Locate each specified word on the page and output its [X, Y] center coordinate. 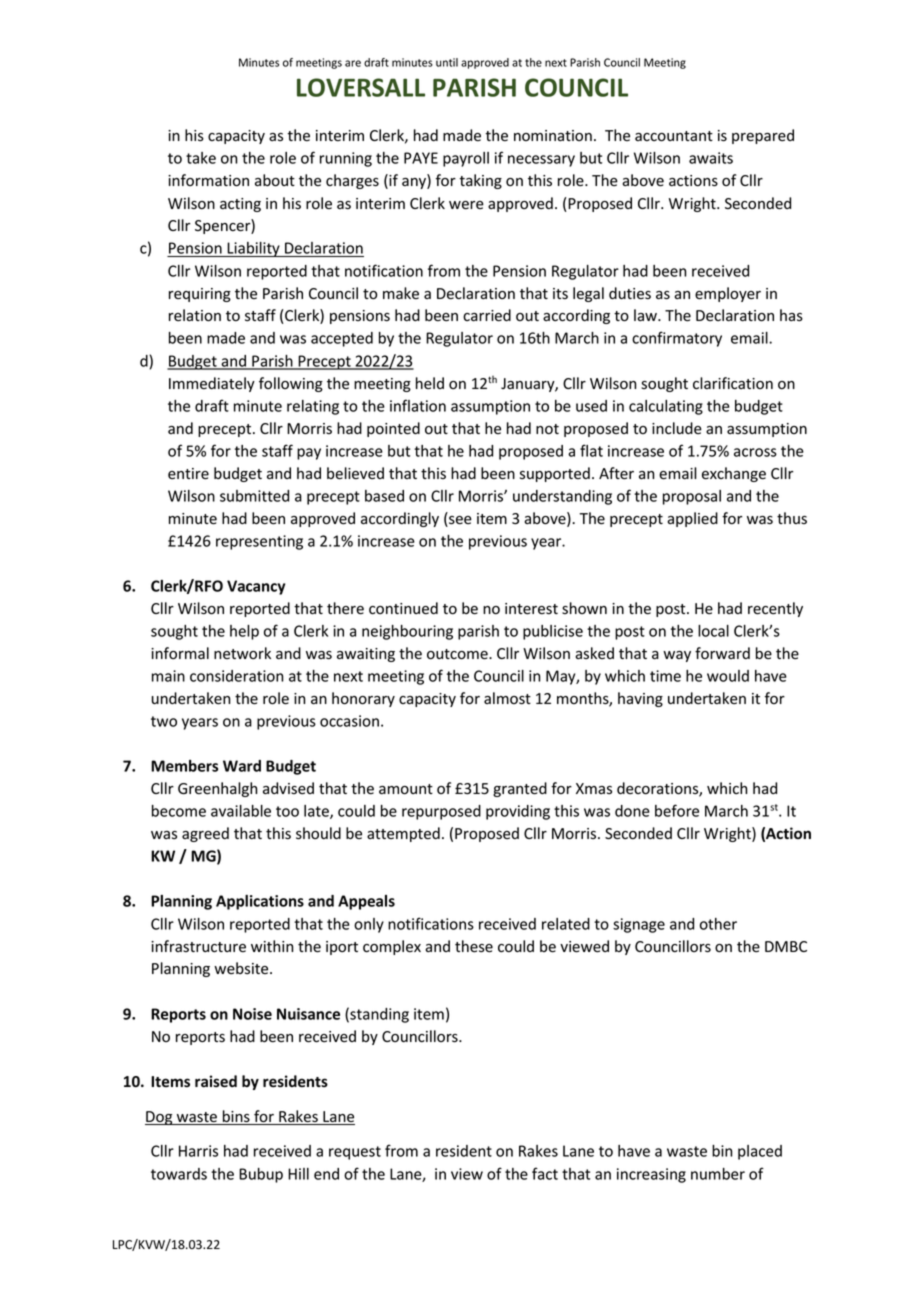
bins [236, 1117]
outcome [458, 654]
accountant [674, 136]
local [713, 631]
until [447, 62]
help [244, 632]
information [208, 180]
